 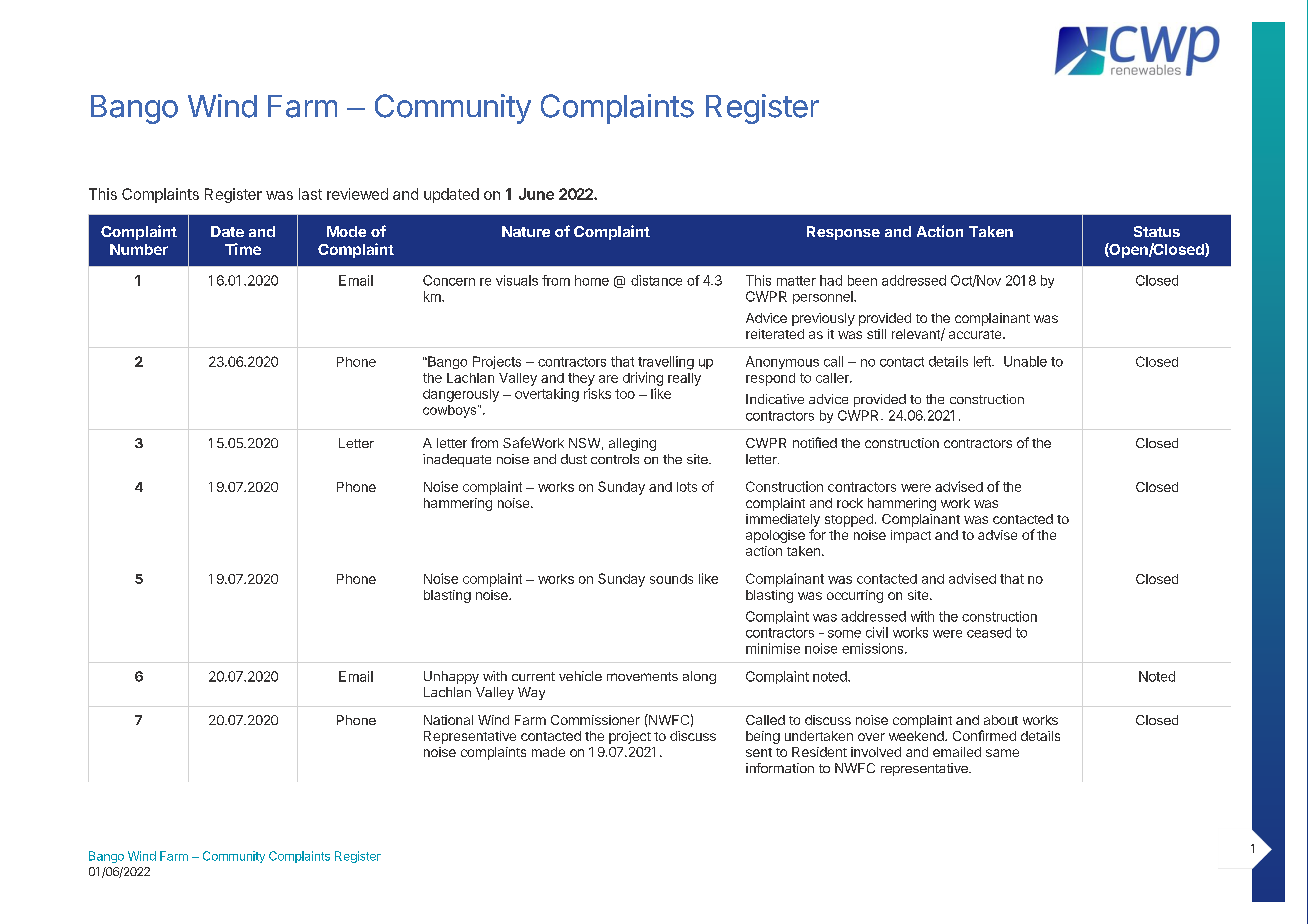 What do you see at coordinates (687, 487) in the screenshot?
I see `lots` at bounding box center [687, 487].
